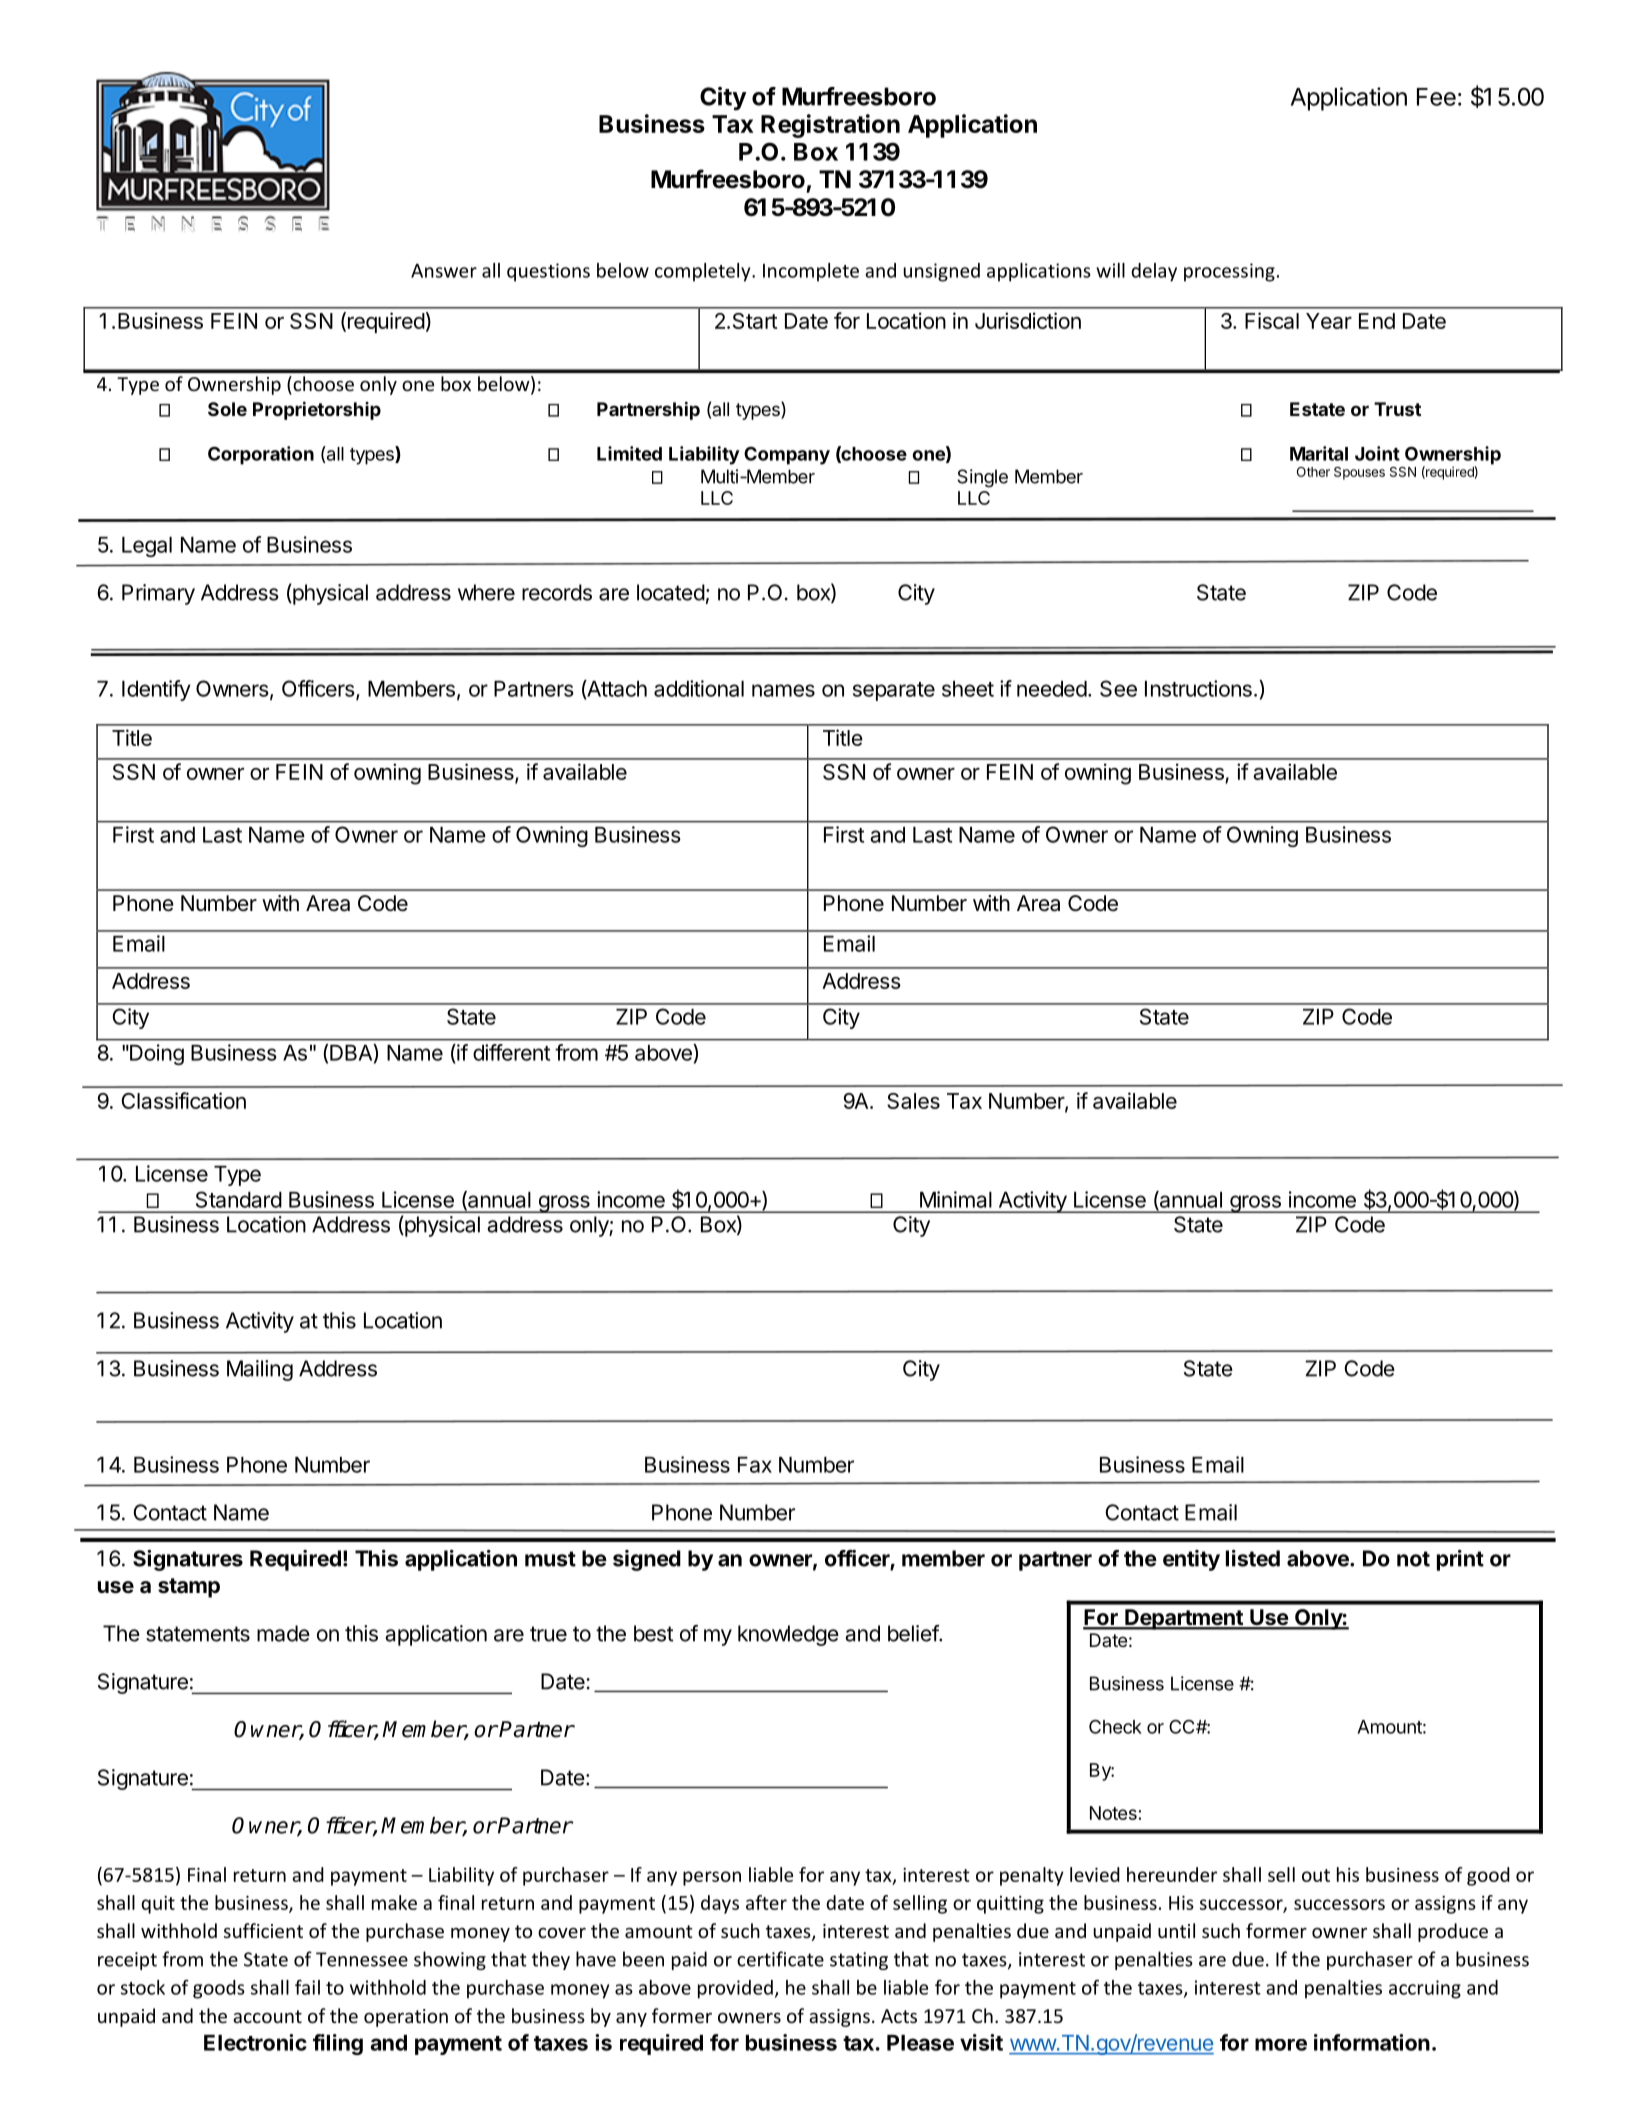  I want to click on Fee, so click(1436, 97).
